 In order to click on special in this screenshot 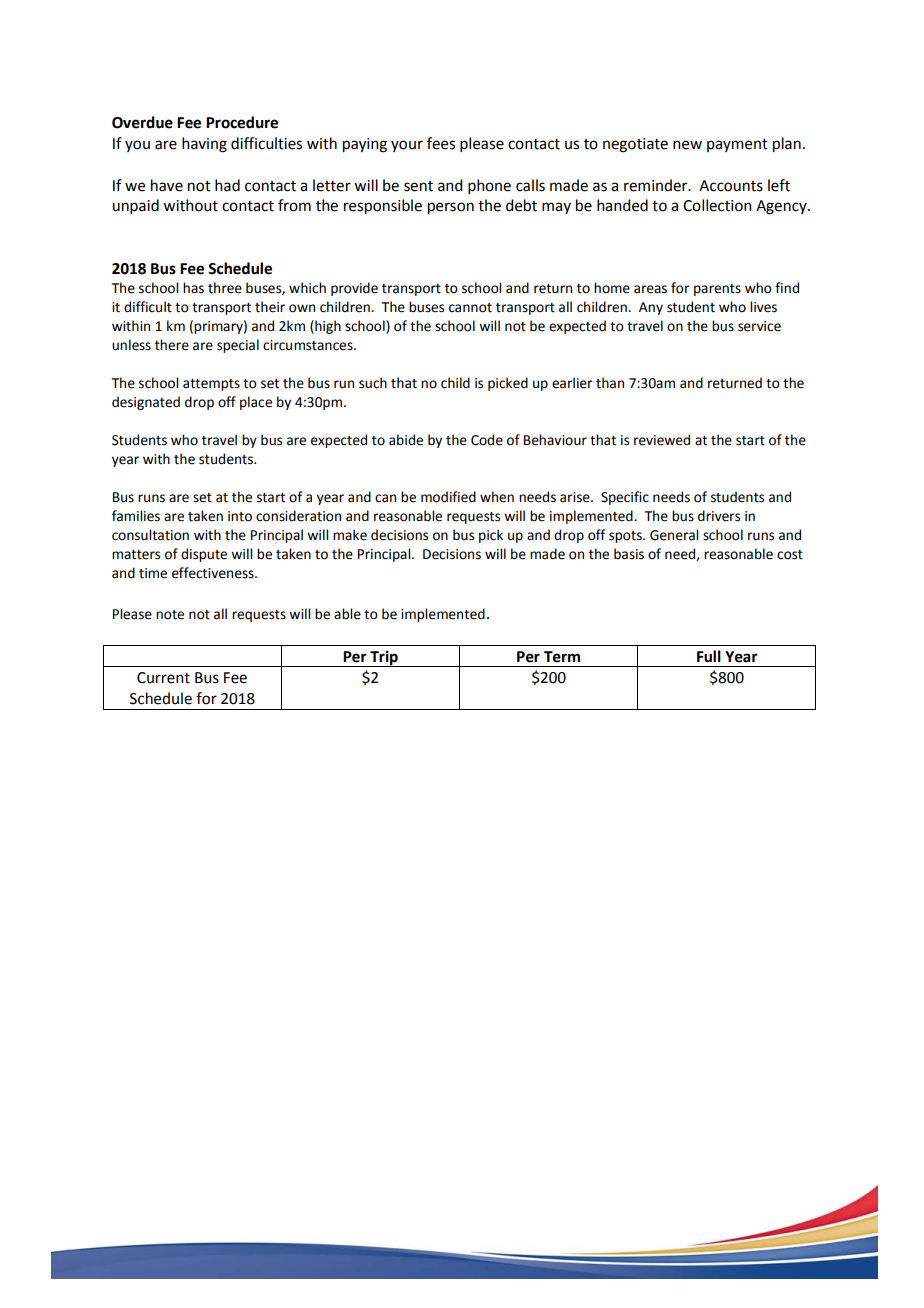, I will do `click(238, 346)`.
